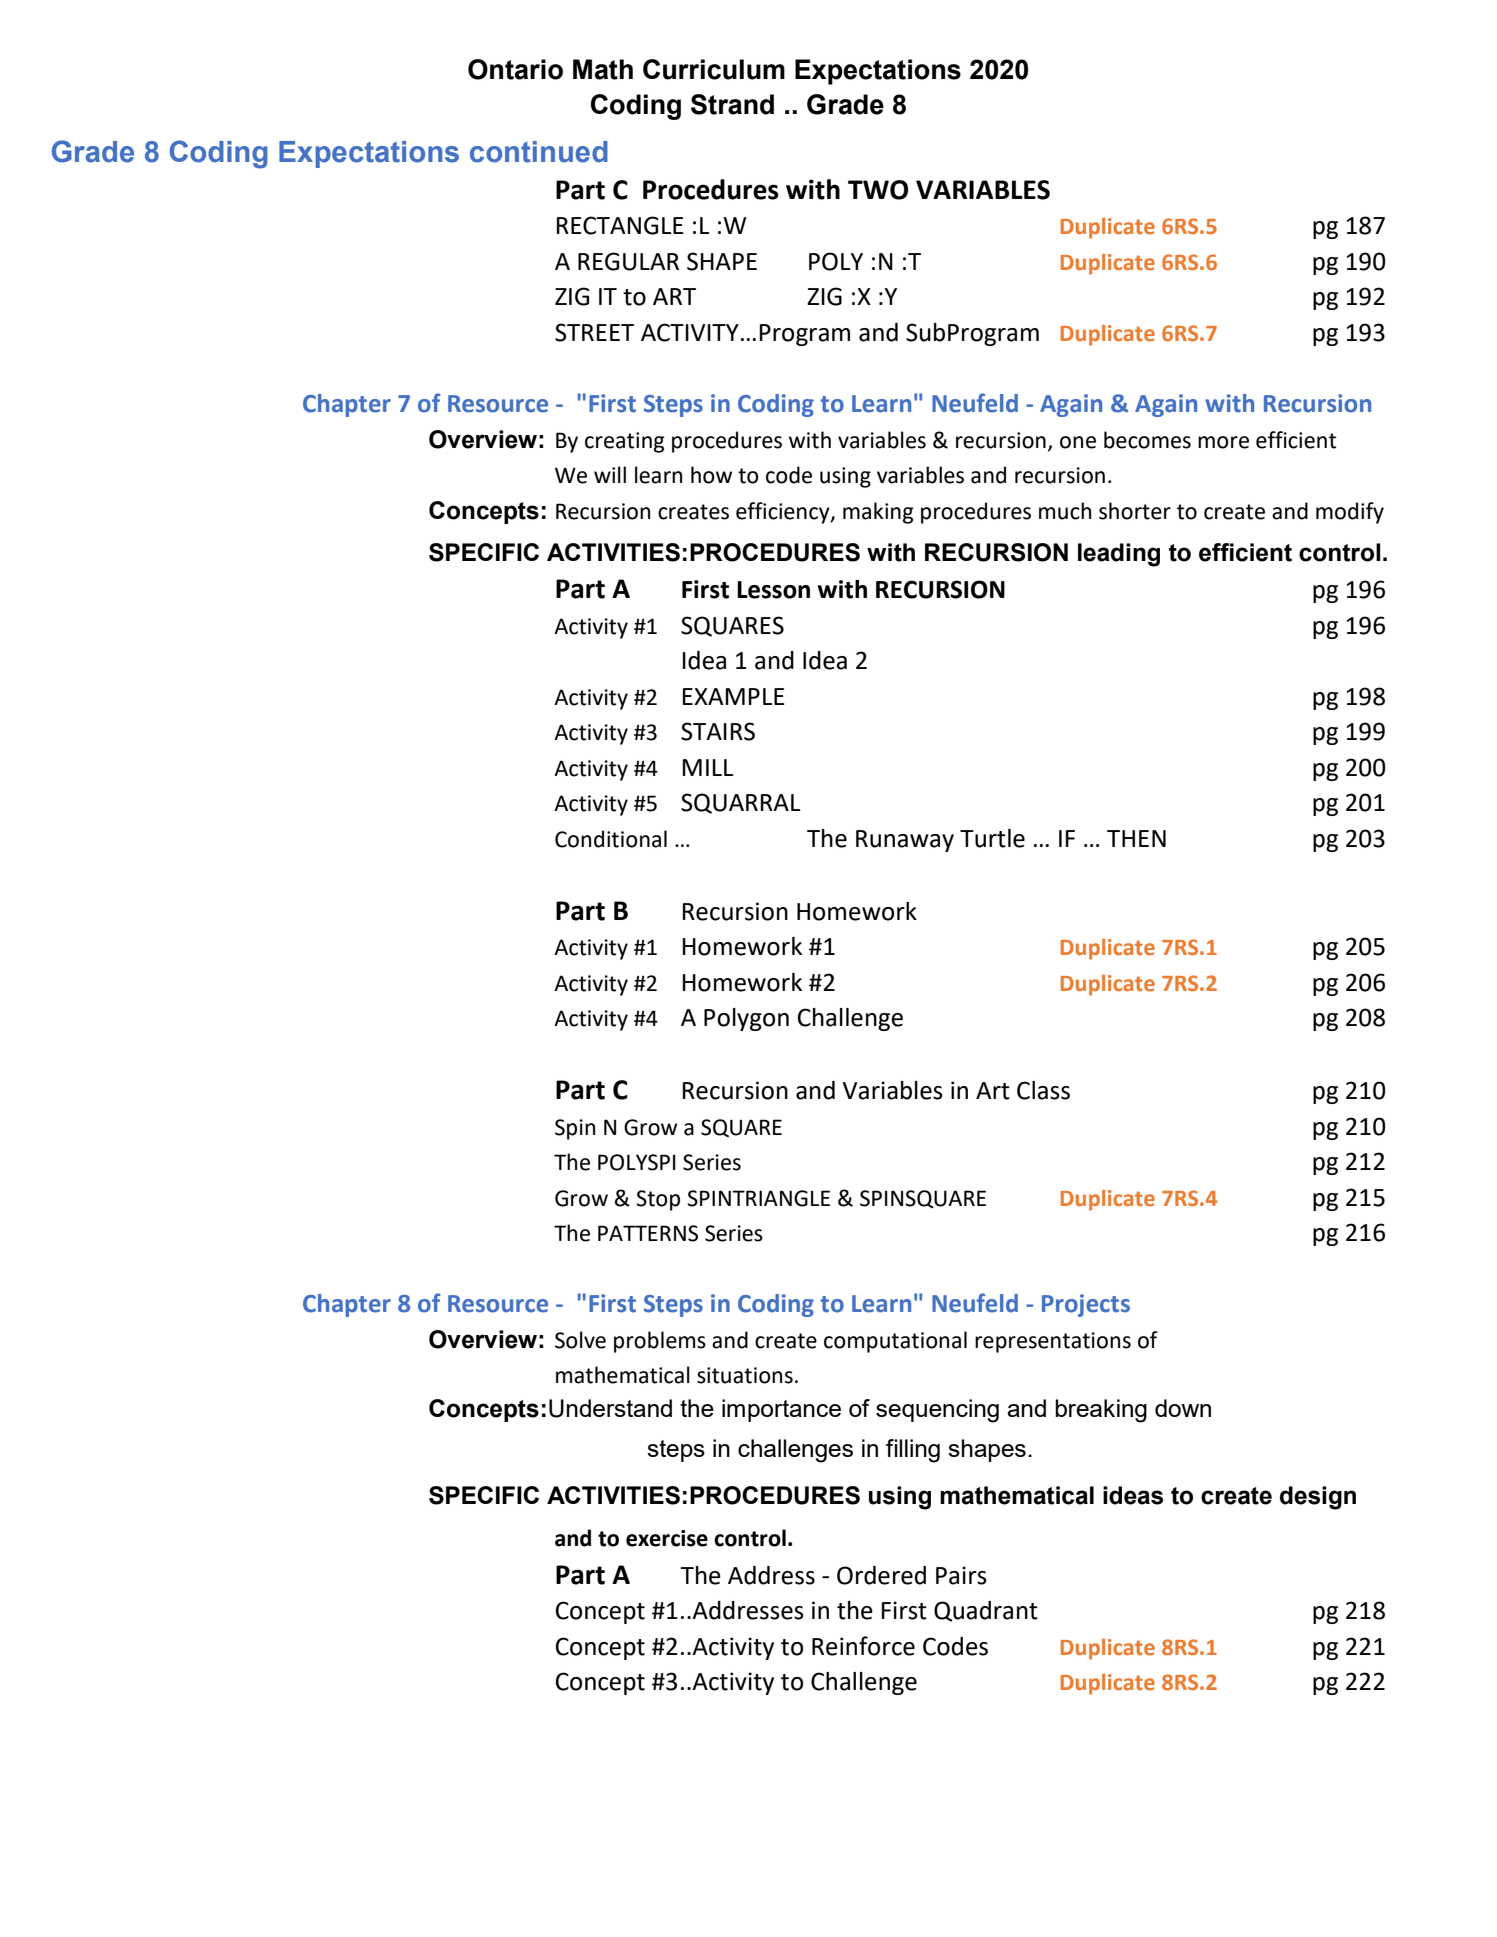 This screenshot has height=1937, width=1497. What do you see at coordinates (905, 841) in the screenshot?
I see `Runaway` at bounding box center [905, 841].
